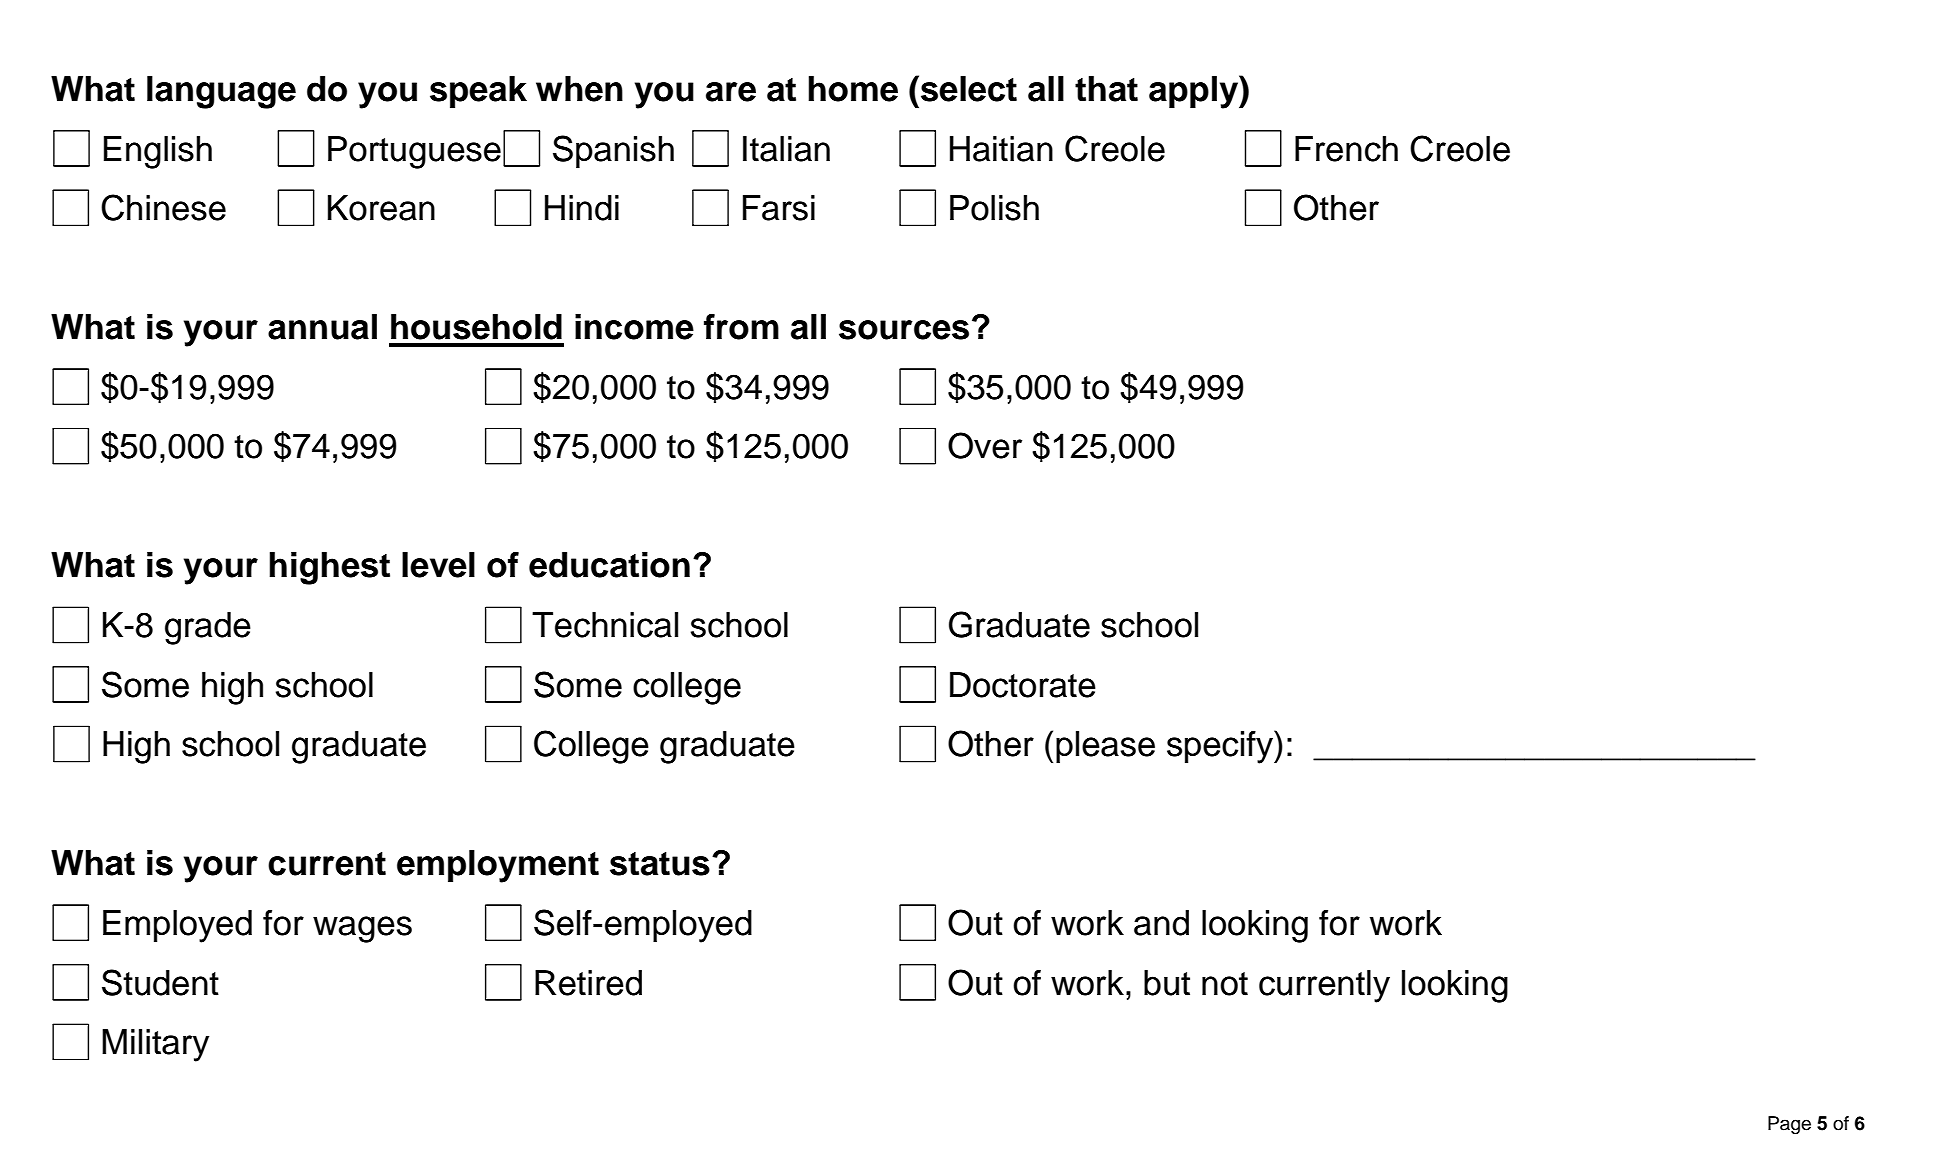 This screenshot has height=1174, width=1934. Describe the element at coordinates (1105, 747) in the screenshot. I see `please` at that location.
